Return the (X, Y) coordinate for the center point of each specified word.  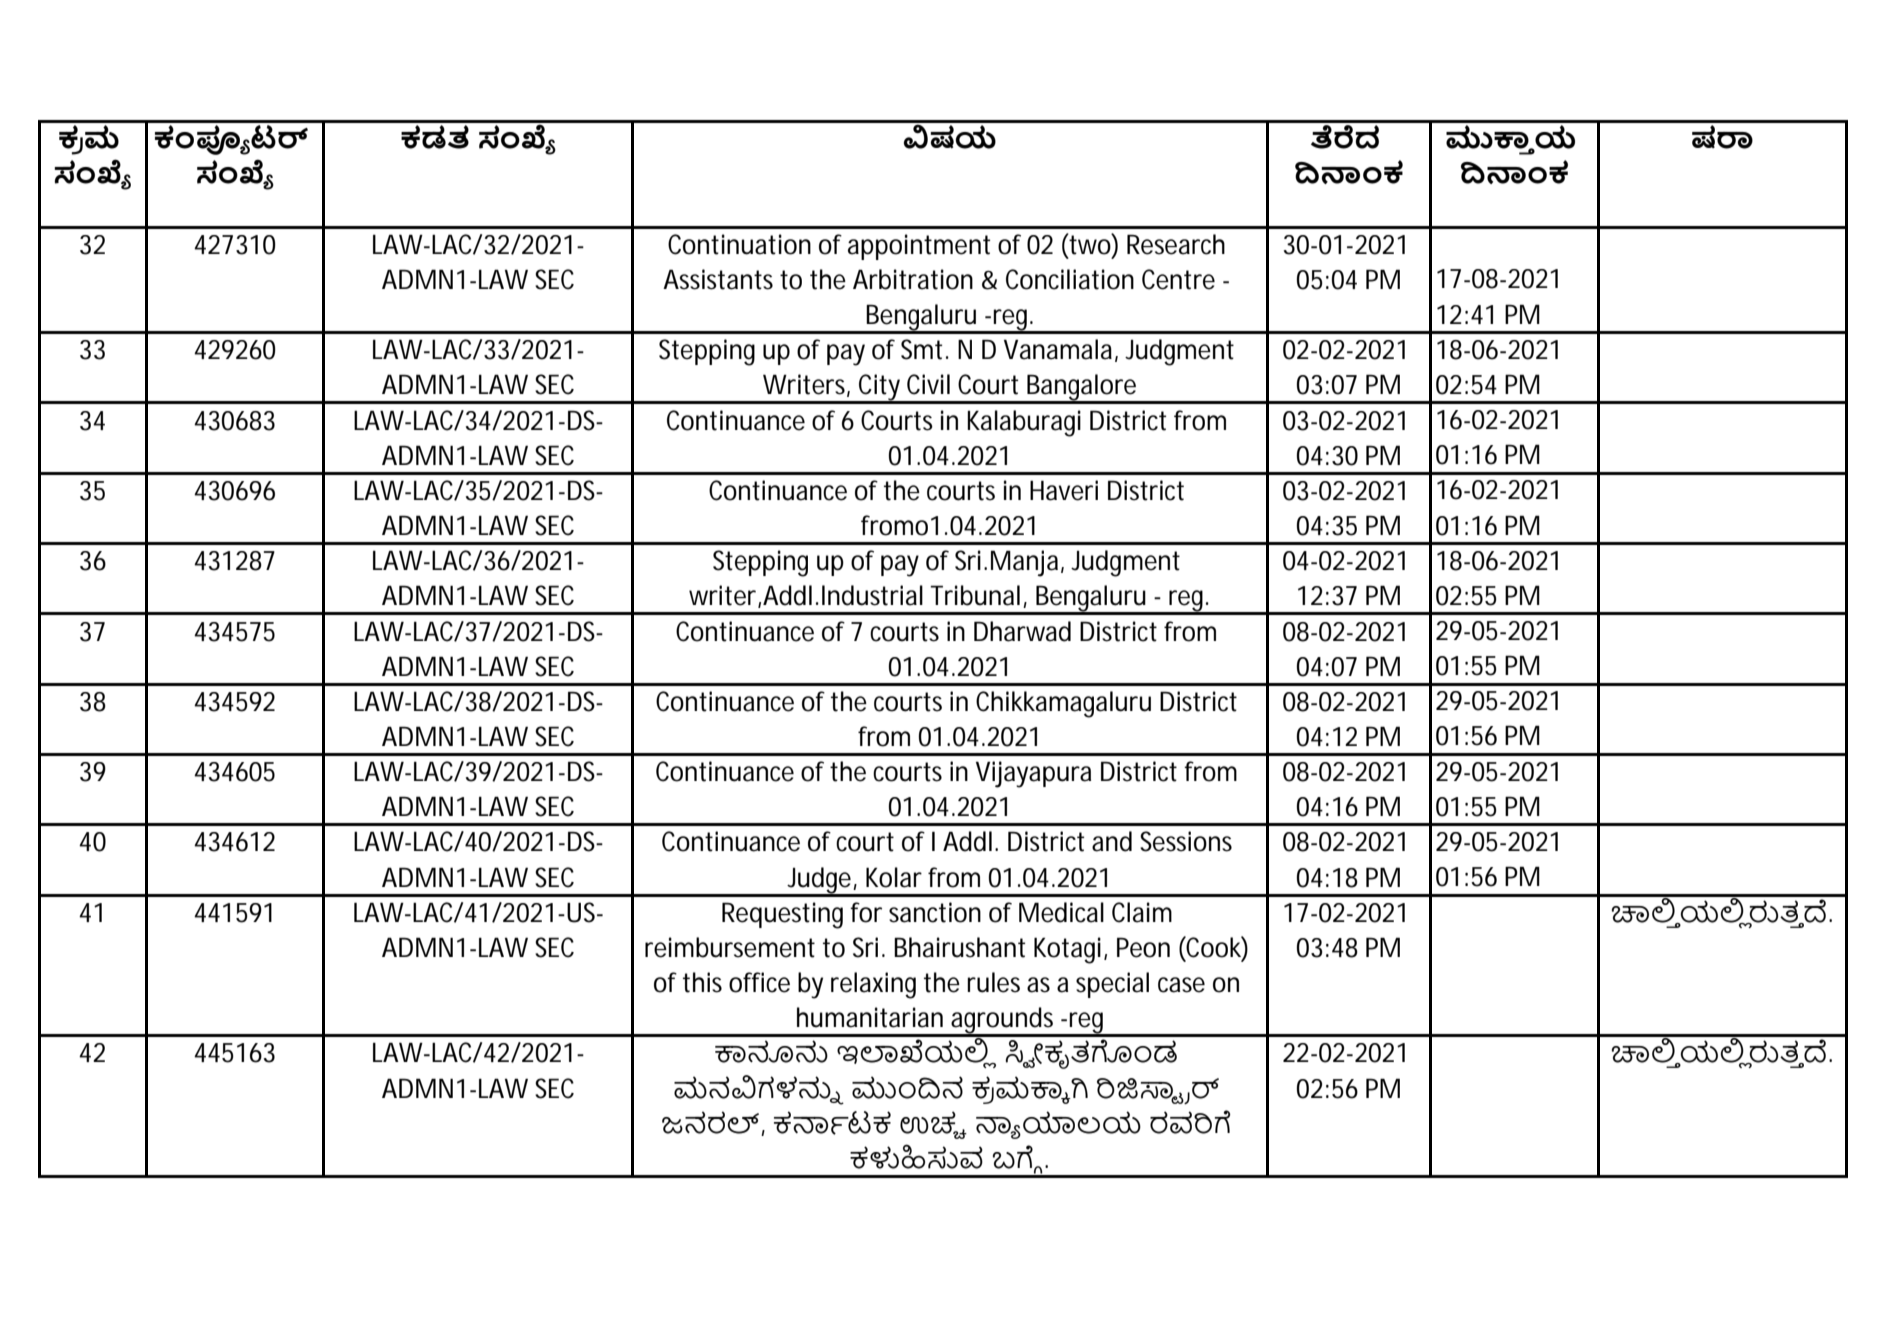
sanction (935, 912)
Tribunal (975, 595)
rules (993, 982)
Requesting (782, 915)
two (1090, 244)
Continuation (739, 244)
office (759, 982)
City (880, 388)
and (1112, 841)
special (1112, 985)
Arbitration (913, 279)
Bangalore (1082, 388)
